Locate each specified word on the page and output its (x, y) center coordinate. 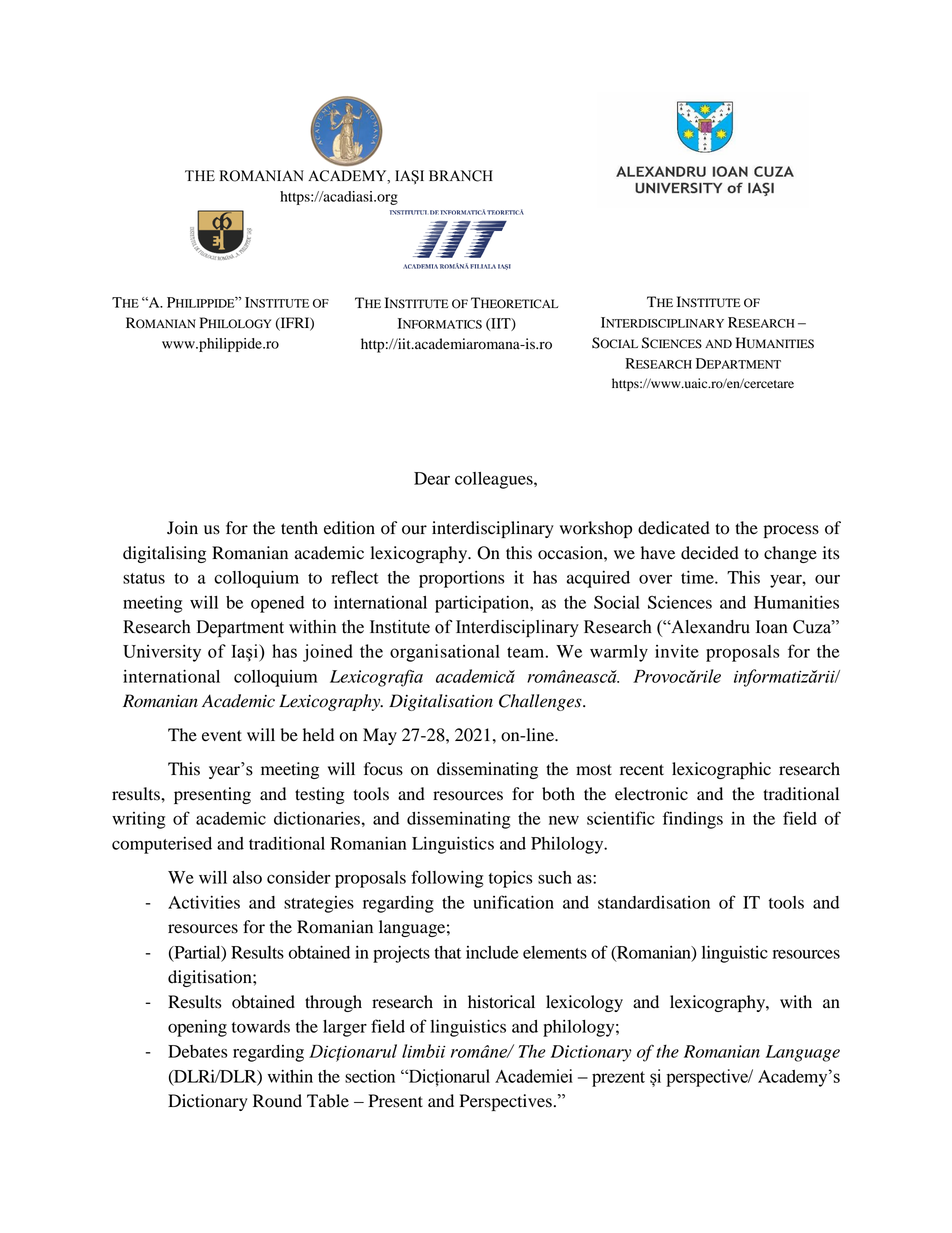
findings (693, 820)
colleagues (495, 480)
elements (555, 952)
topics (511, 879)
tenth (299, 528)
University (162, 653)
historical (501, 1002)
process (791, 531)
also (247, 877)
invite (677, 651)
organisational (445, 653)
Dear (432, 478)
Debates (198, 1051)
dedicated (674, 528)
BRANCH (461, 176)
